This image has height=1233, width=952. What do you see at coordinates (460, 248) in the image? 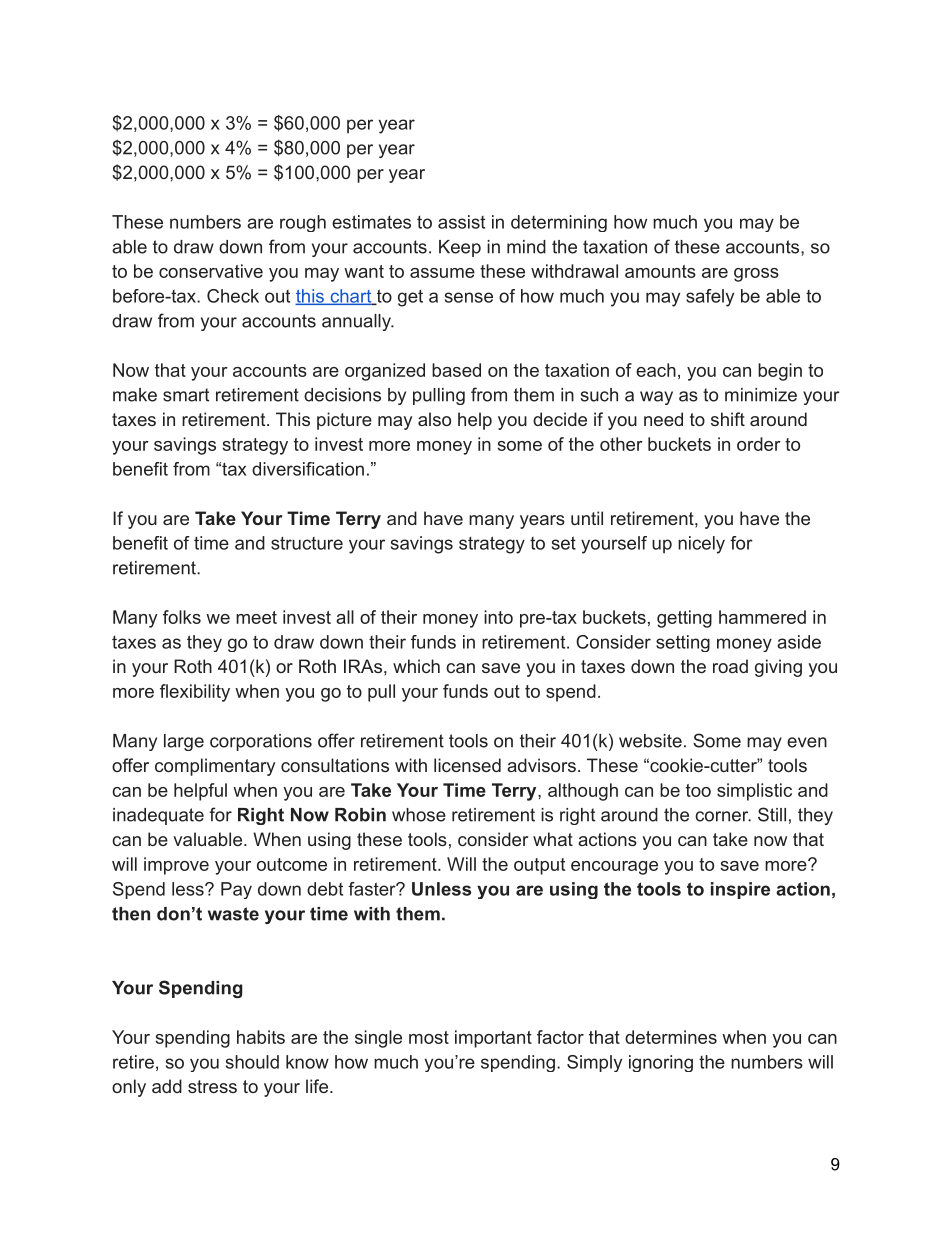
I see `Keep` at bounding box center [460, 248].
